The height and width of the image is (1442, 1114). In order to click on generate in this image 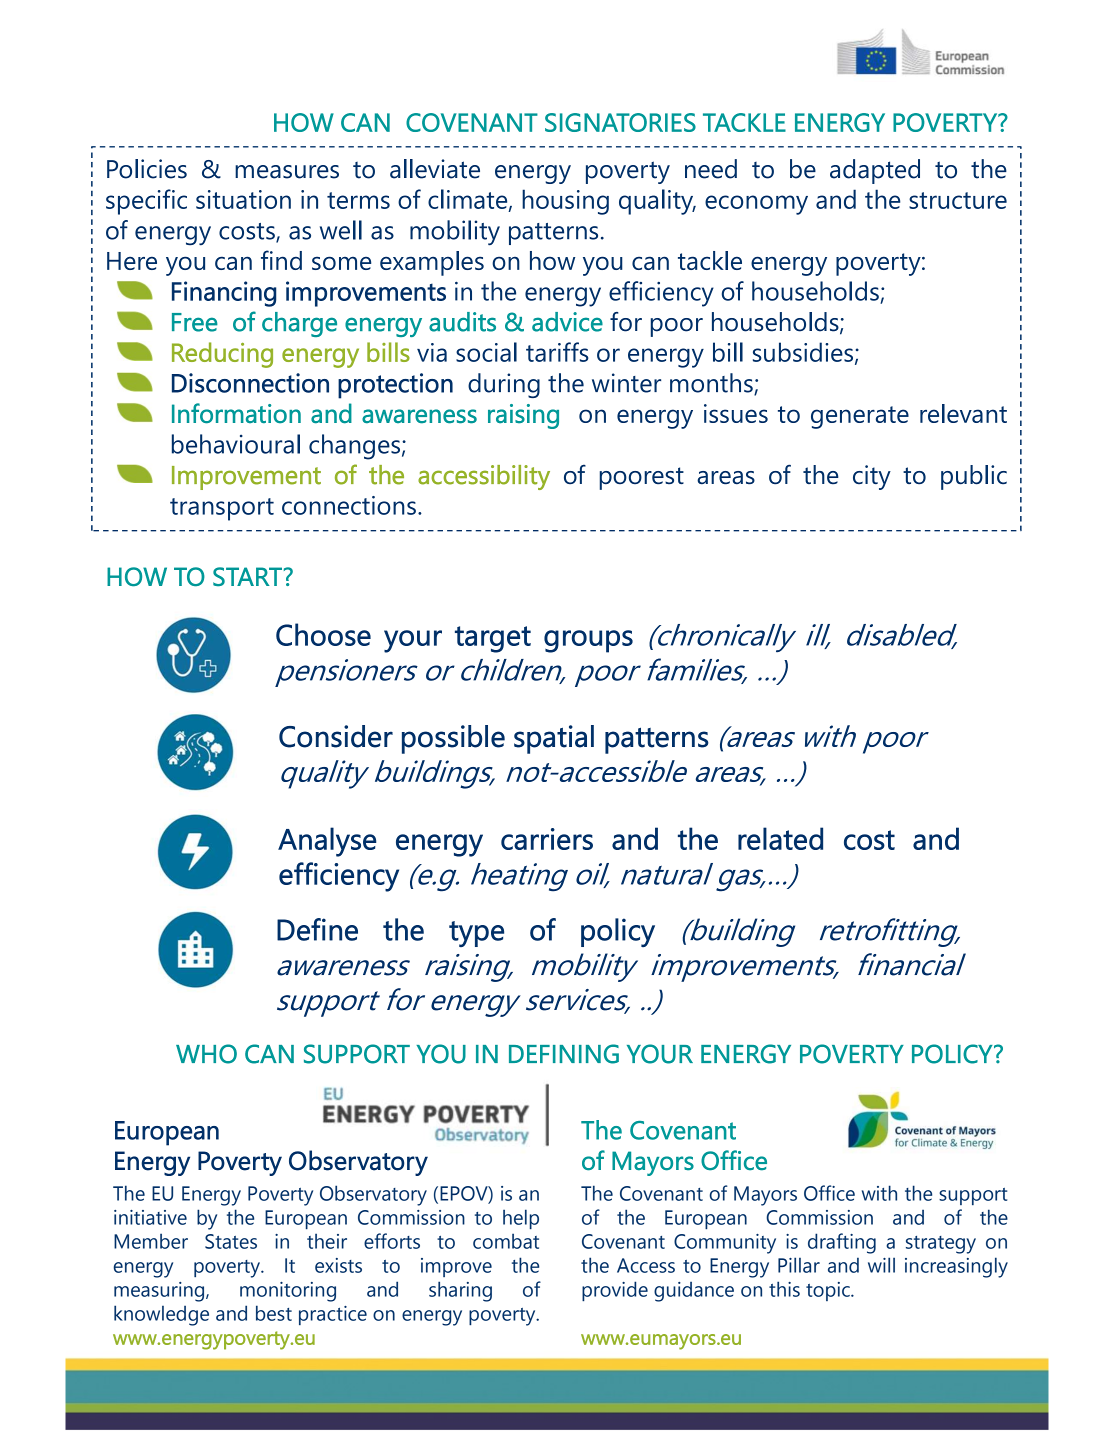, I will do `click(860, 417)`.
